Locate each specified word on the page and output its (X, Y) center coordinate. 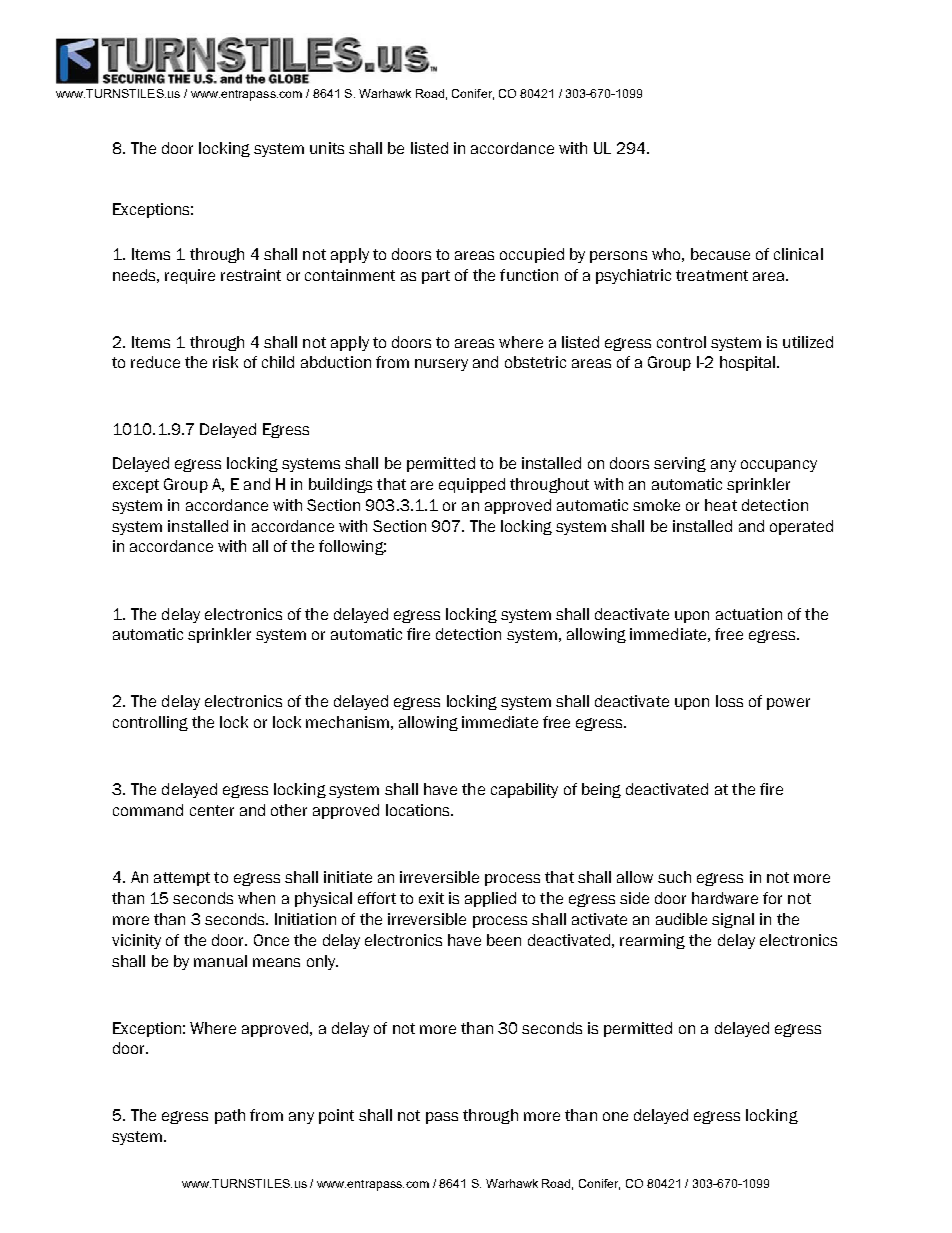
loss (729, 701)
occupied (532, 255)
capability (524, 790)
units (327, 148)
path (230, 1116)
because (720, 254)
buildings (340, 485)
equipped (472, 485)
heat (721, 505)
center (212, 810)
